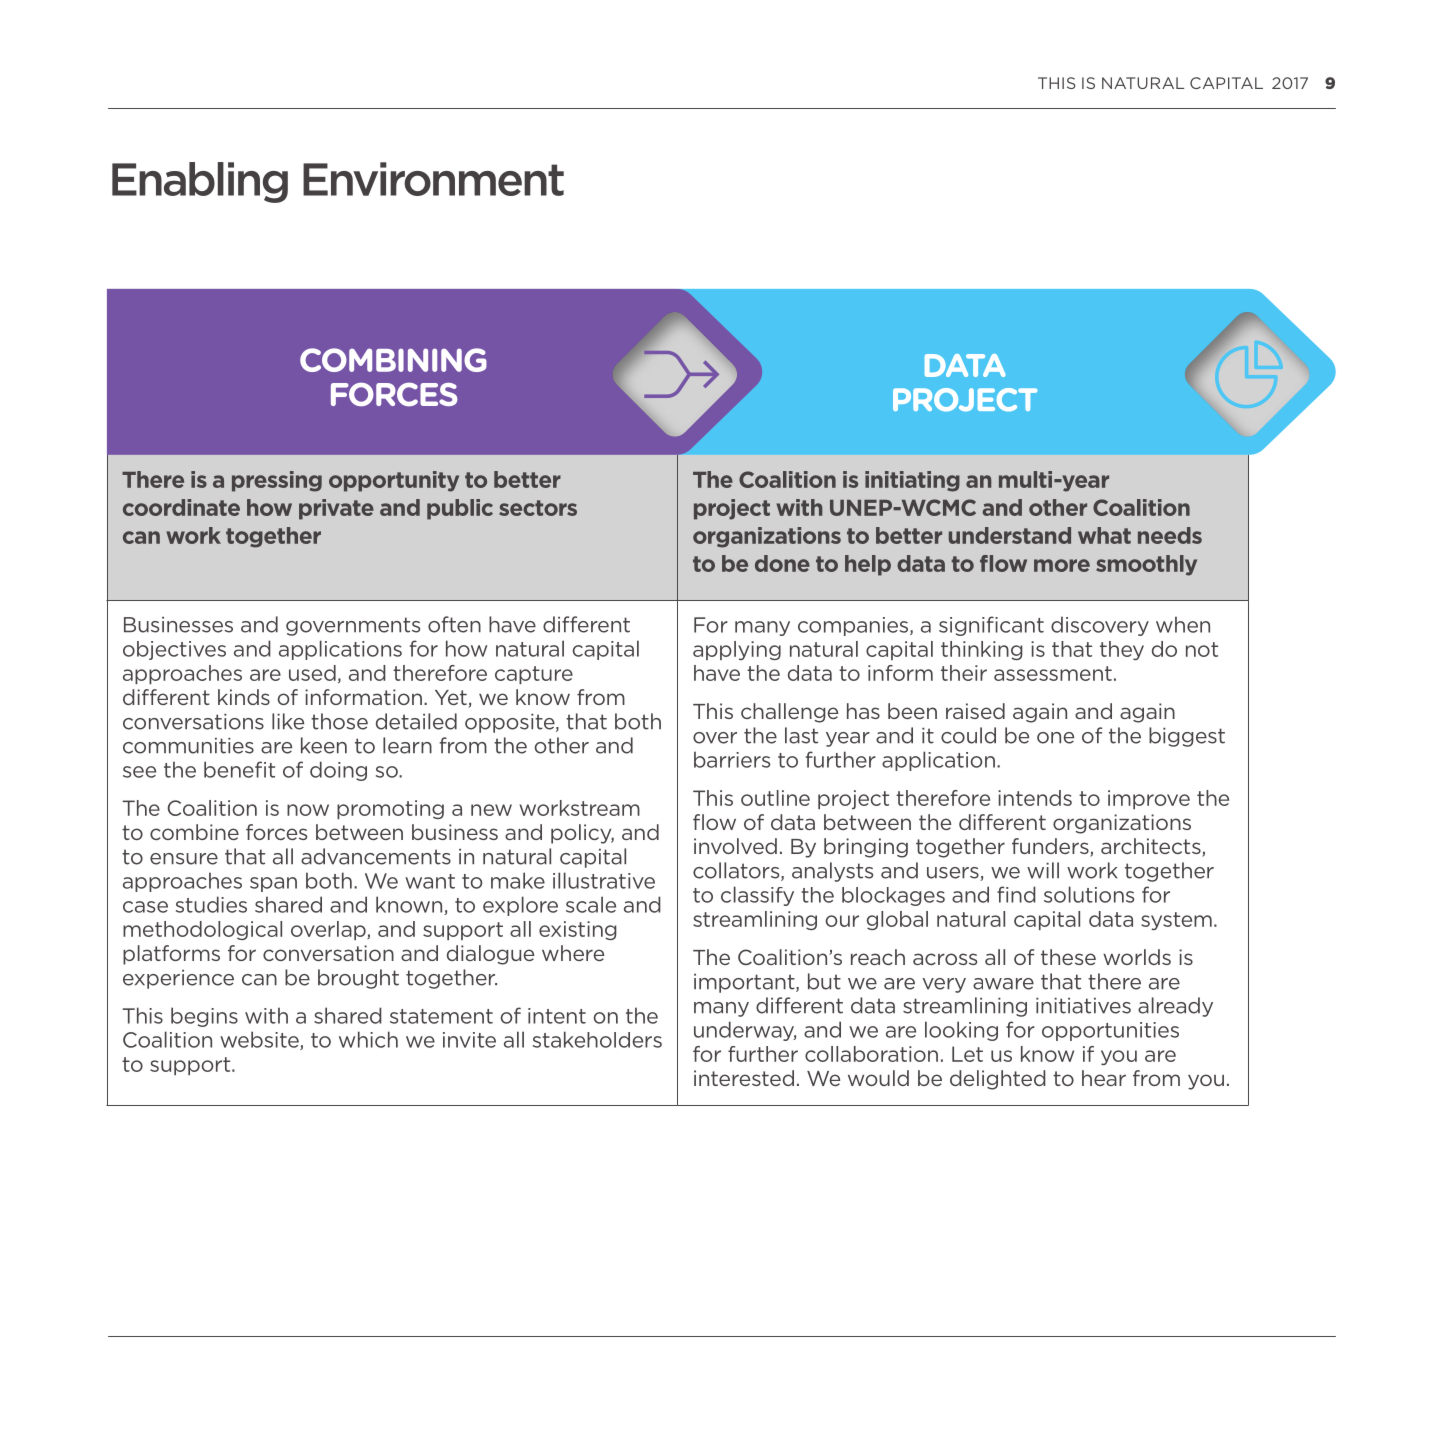  Describe the element at coordinates (597, 1039) in the screenshot. I see `stakeholders` at that location.
